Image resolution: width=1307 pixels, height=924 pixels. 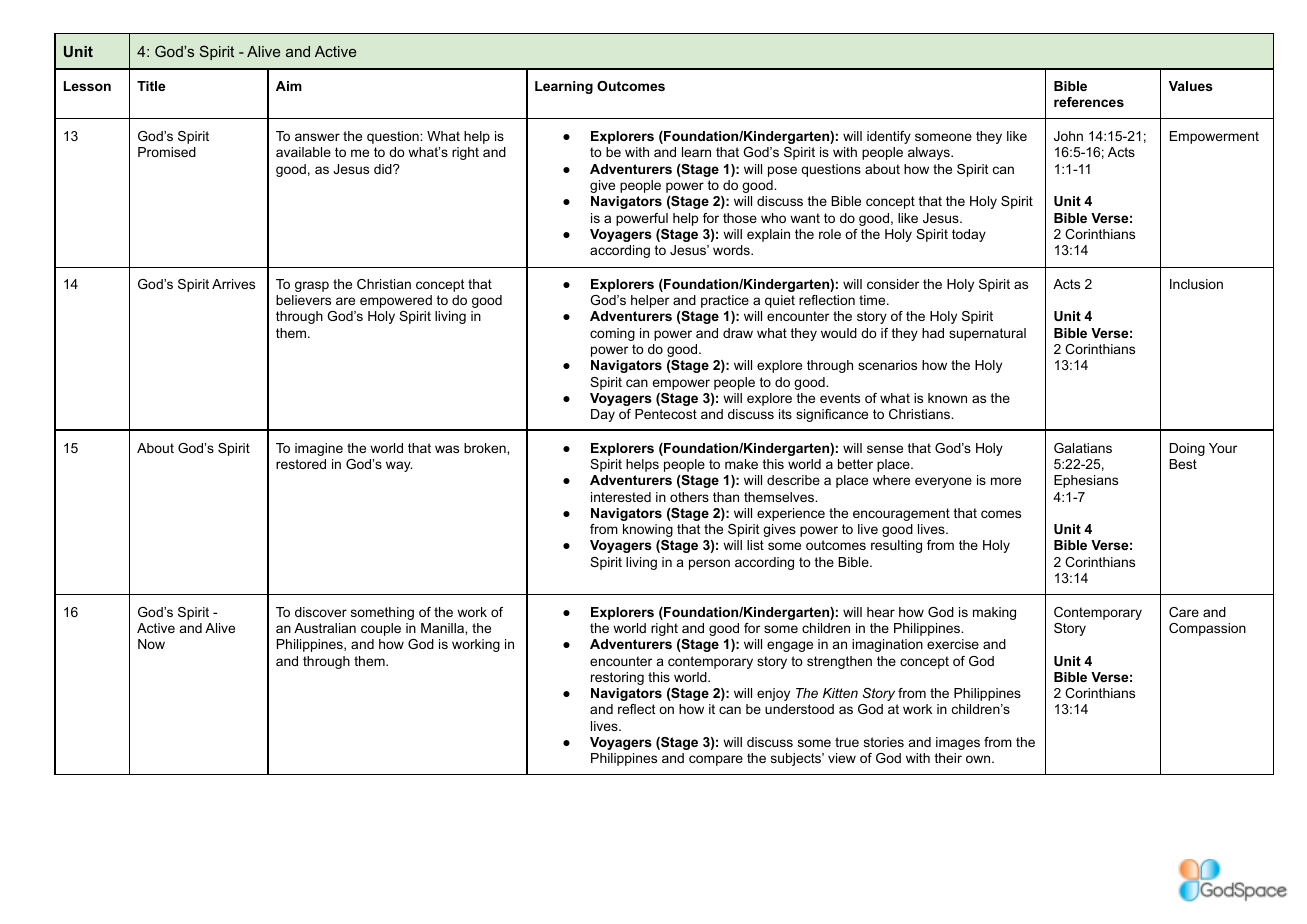 What do you see at coordinates (987, 334) in the screenshot?
I see `supernatural` at bounding box center [987, 334].
